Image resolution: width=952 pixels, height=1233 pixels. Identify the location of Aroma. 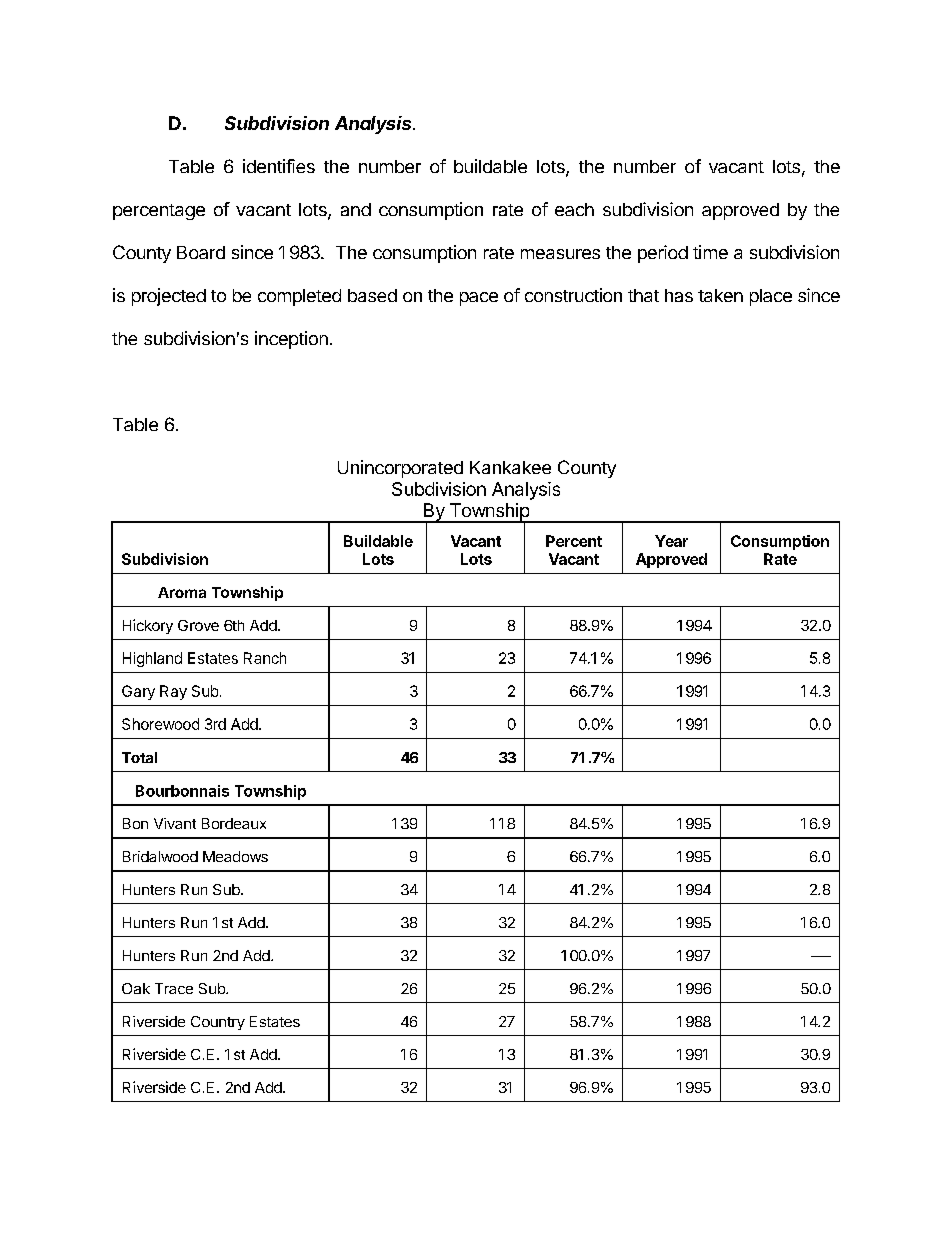
(182, 592).
